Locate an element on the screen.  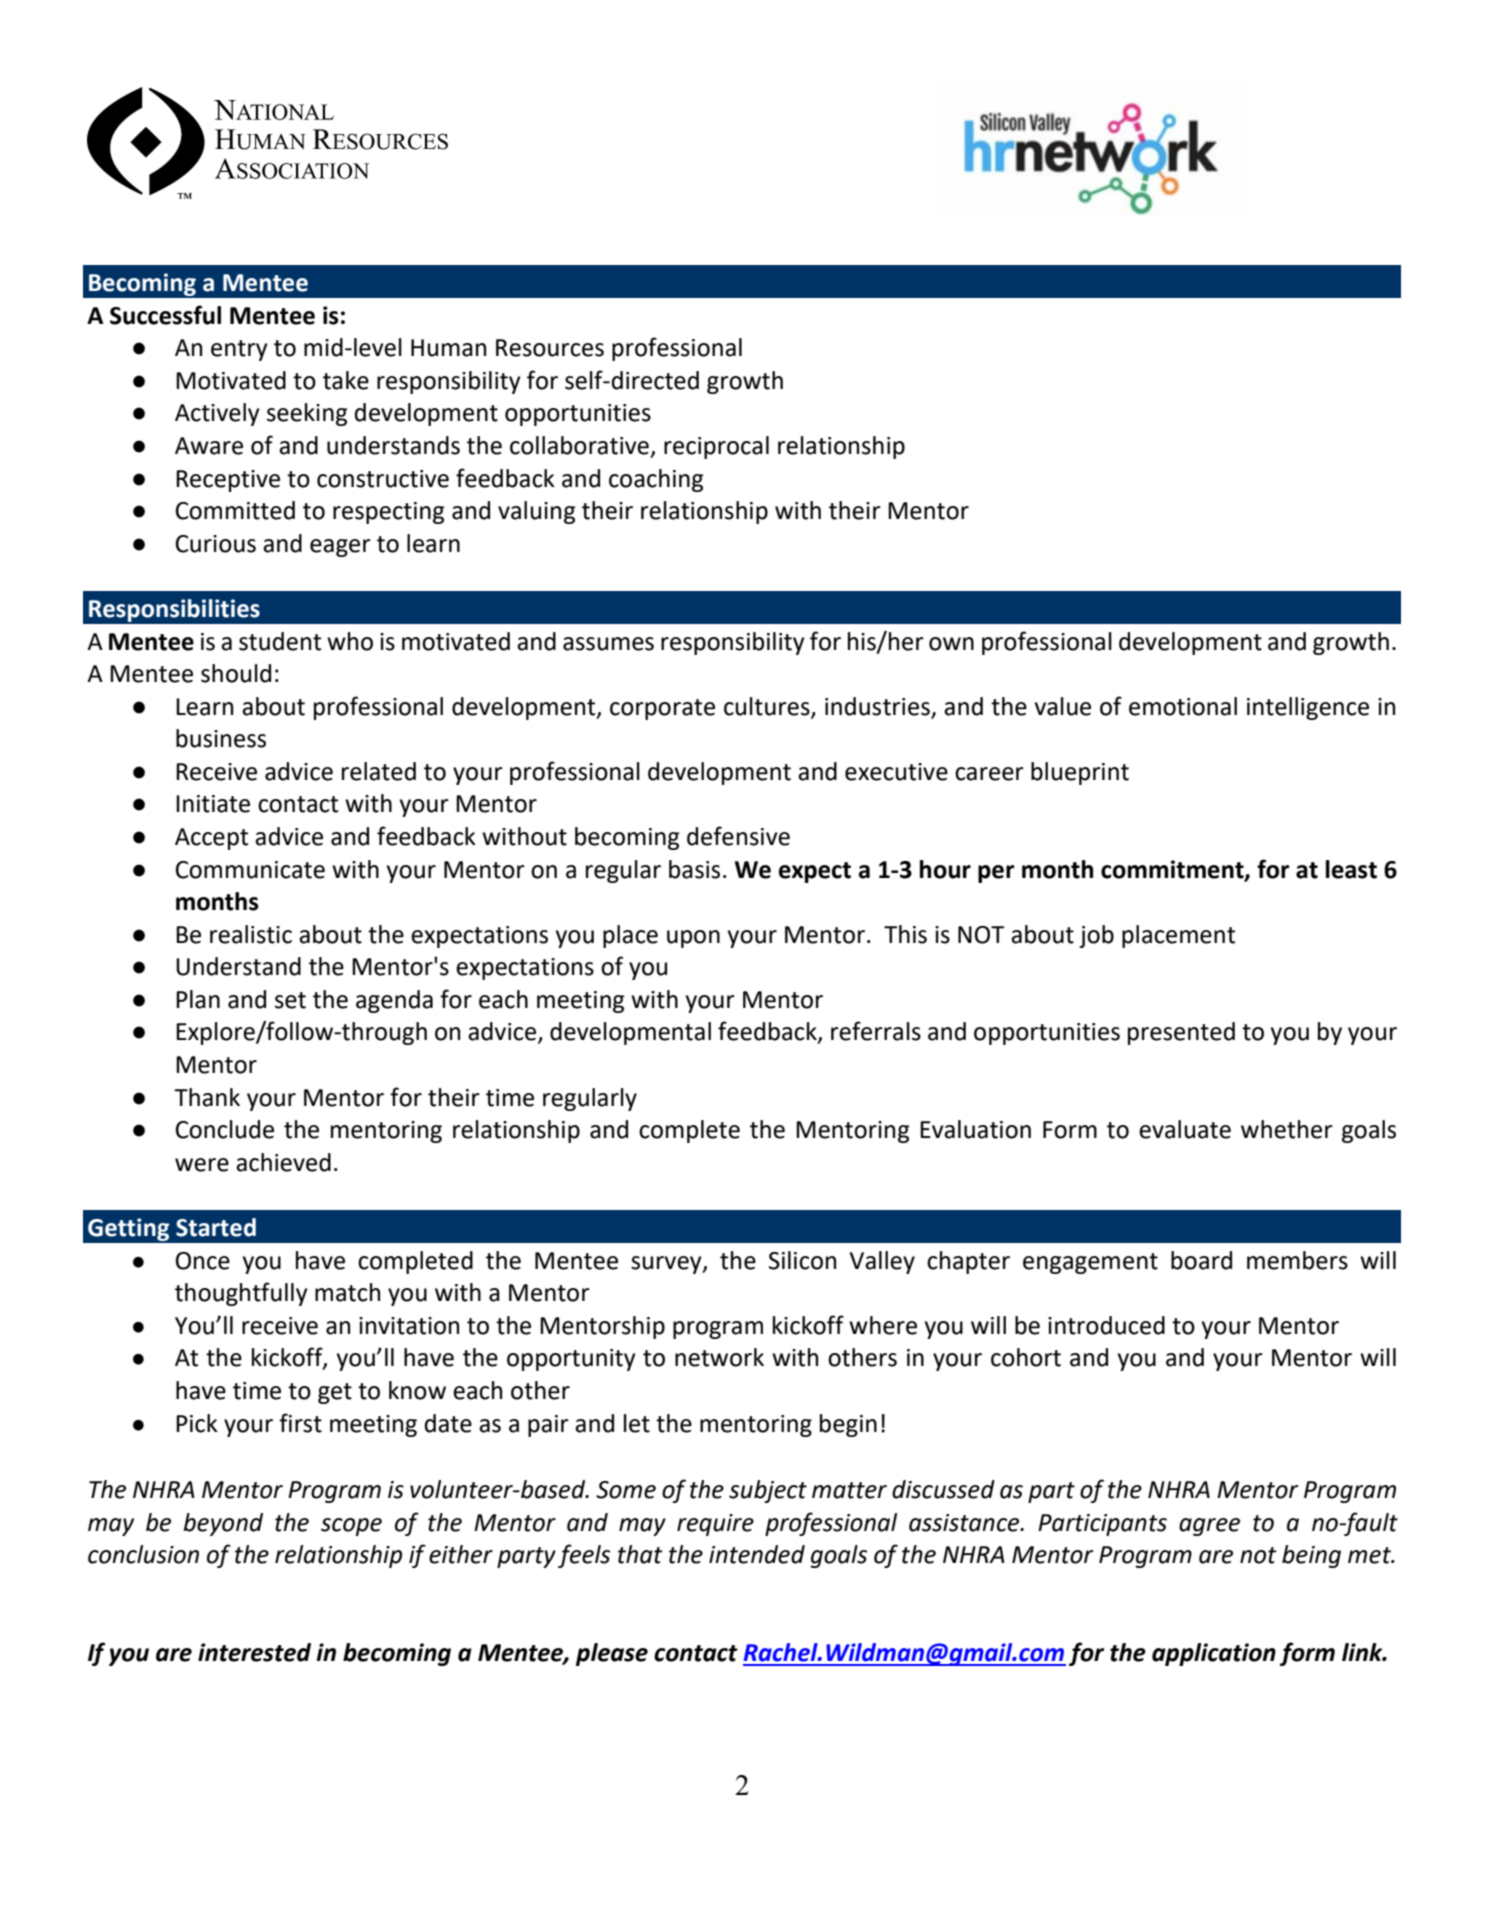
reciprocal is located at coordinates (716, 447).
